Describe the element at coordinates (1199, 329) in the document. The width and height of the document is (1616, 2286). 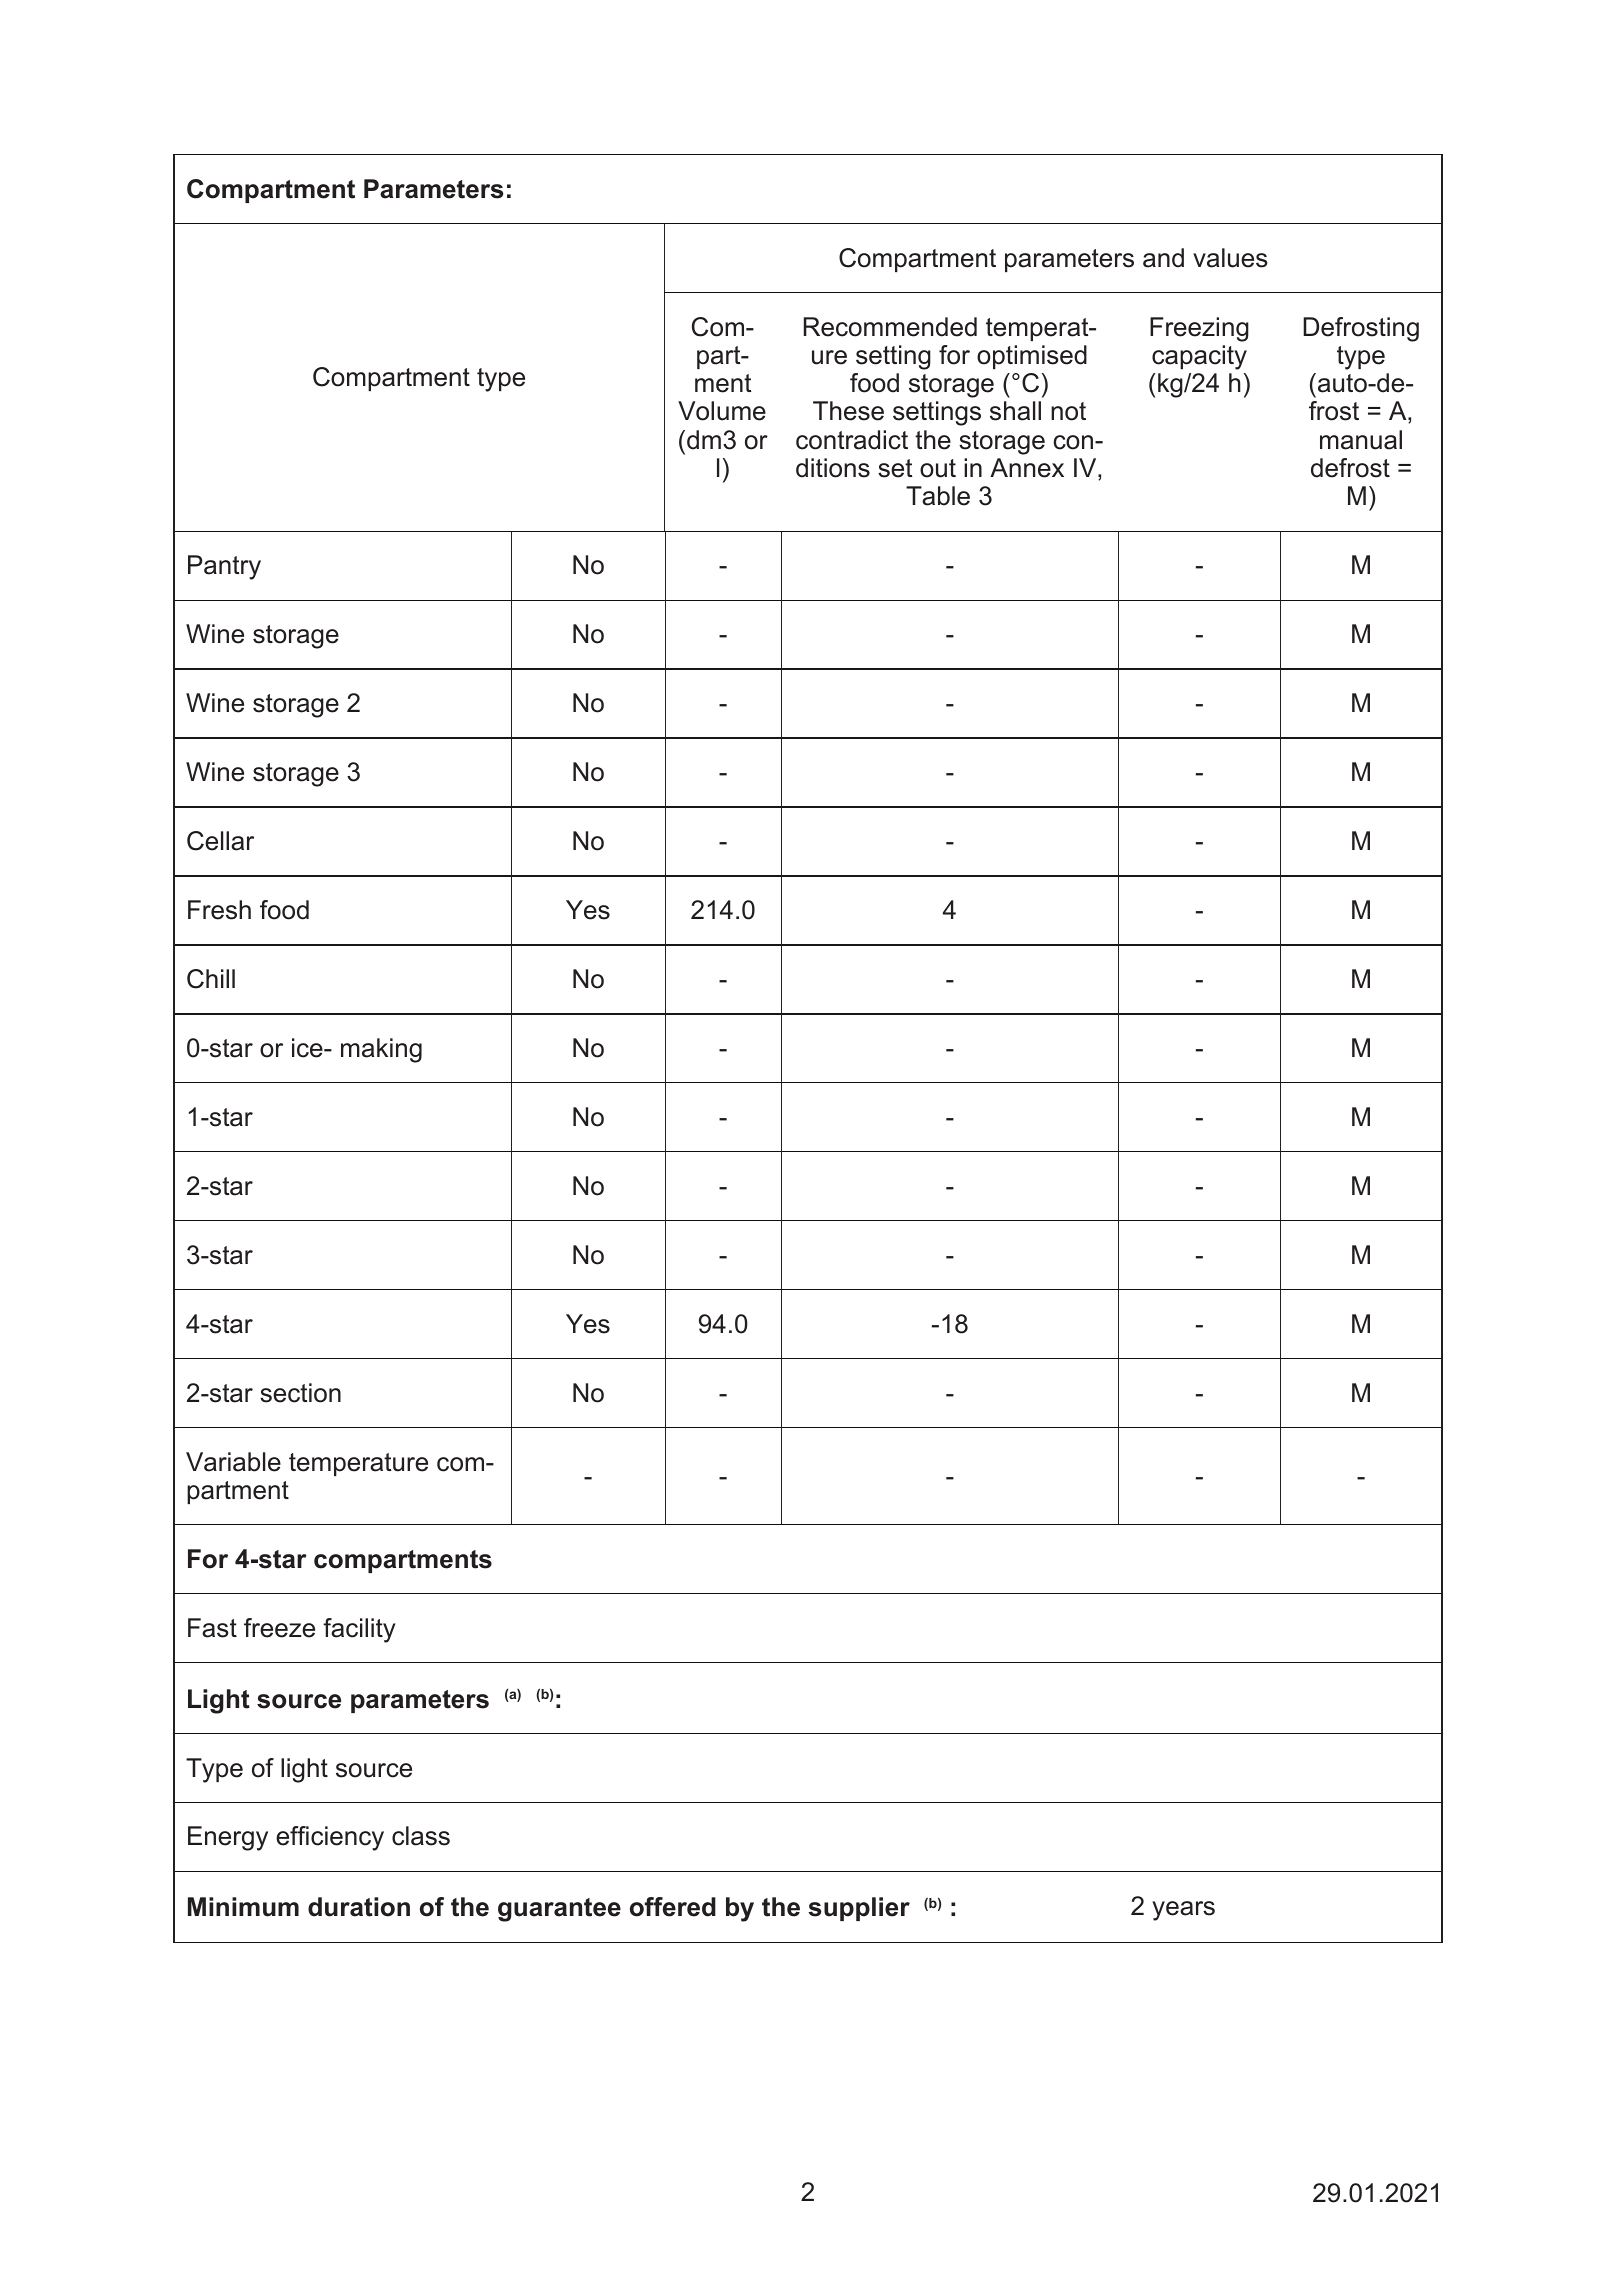
I see `Freezing` at that location.
